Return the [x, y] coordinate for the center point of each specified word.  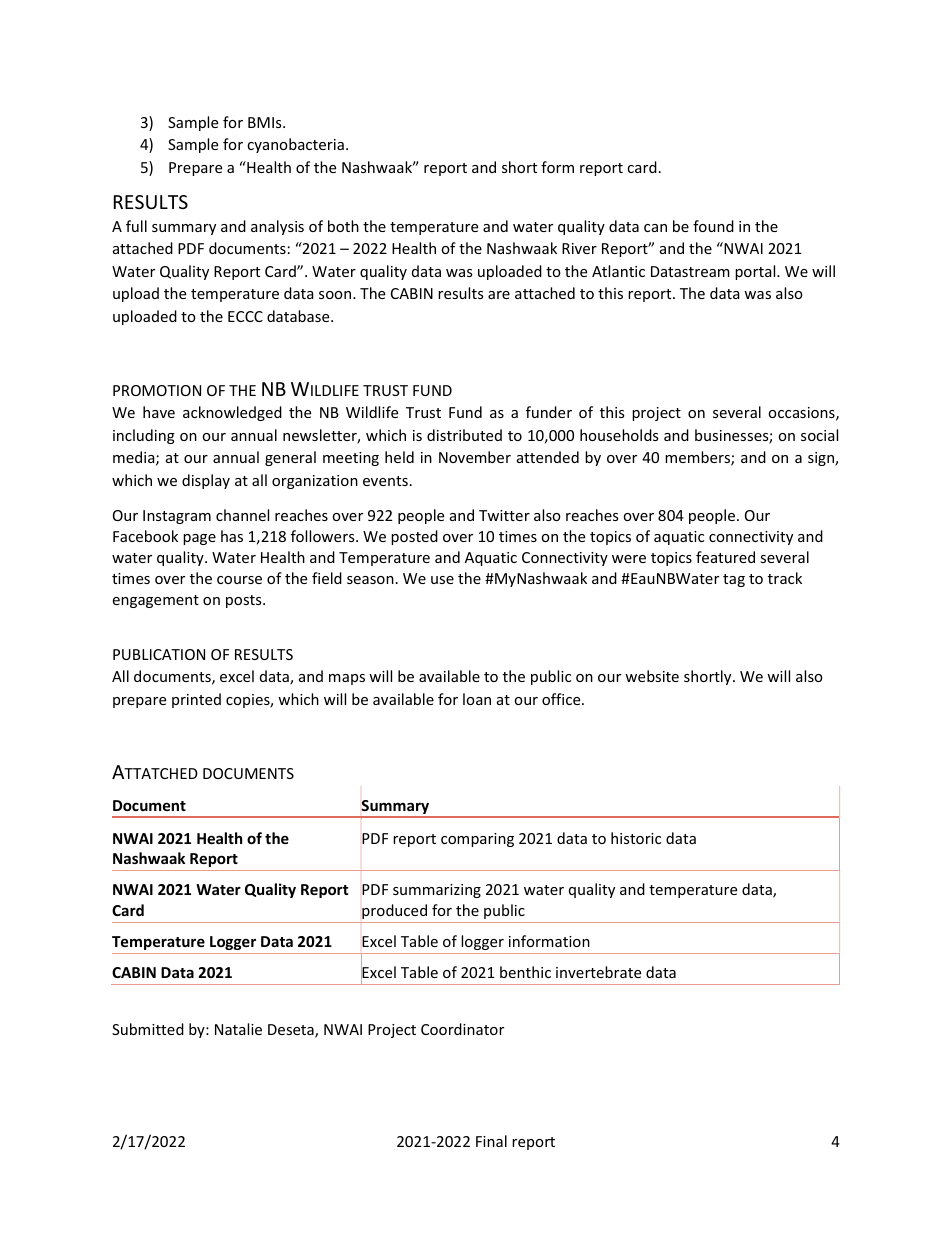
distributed [464, 435]
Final [491, 1141]
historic [636, 838]
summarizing [437, 891]
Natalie [238, 1029]
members [698, 458]
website [652, 676]
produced [394, 911]
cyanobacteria [295, 145]
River [579, 248]
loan [477, 699]
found [713, 226]
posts [245, 601]
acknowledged [232, 413]
